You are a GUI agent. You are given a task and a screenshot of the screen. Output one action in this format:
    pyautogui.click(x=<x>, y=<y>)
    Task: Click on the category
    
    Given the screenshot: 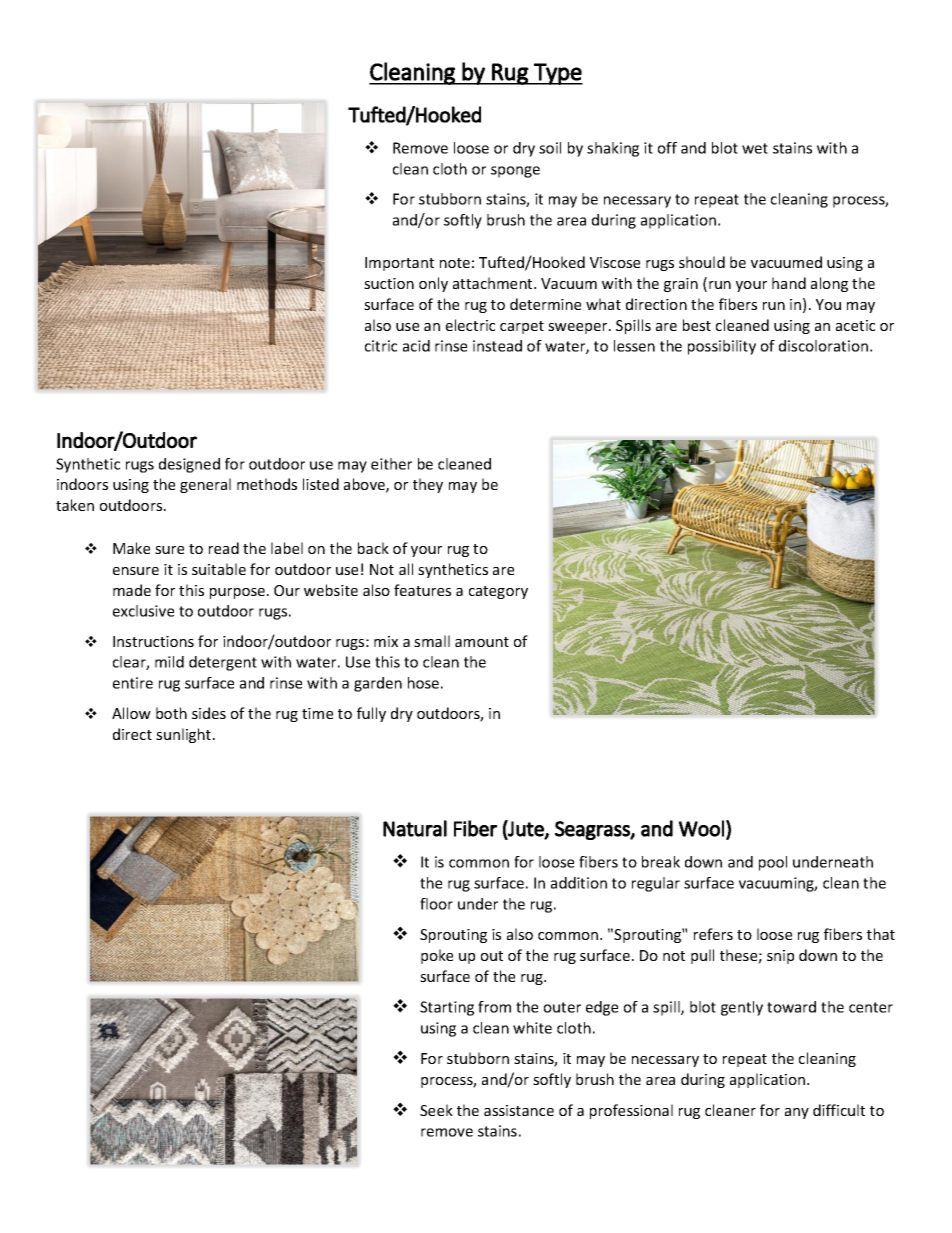 What is the action you would take?
    pyautogui.click(x=498, y=592)
